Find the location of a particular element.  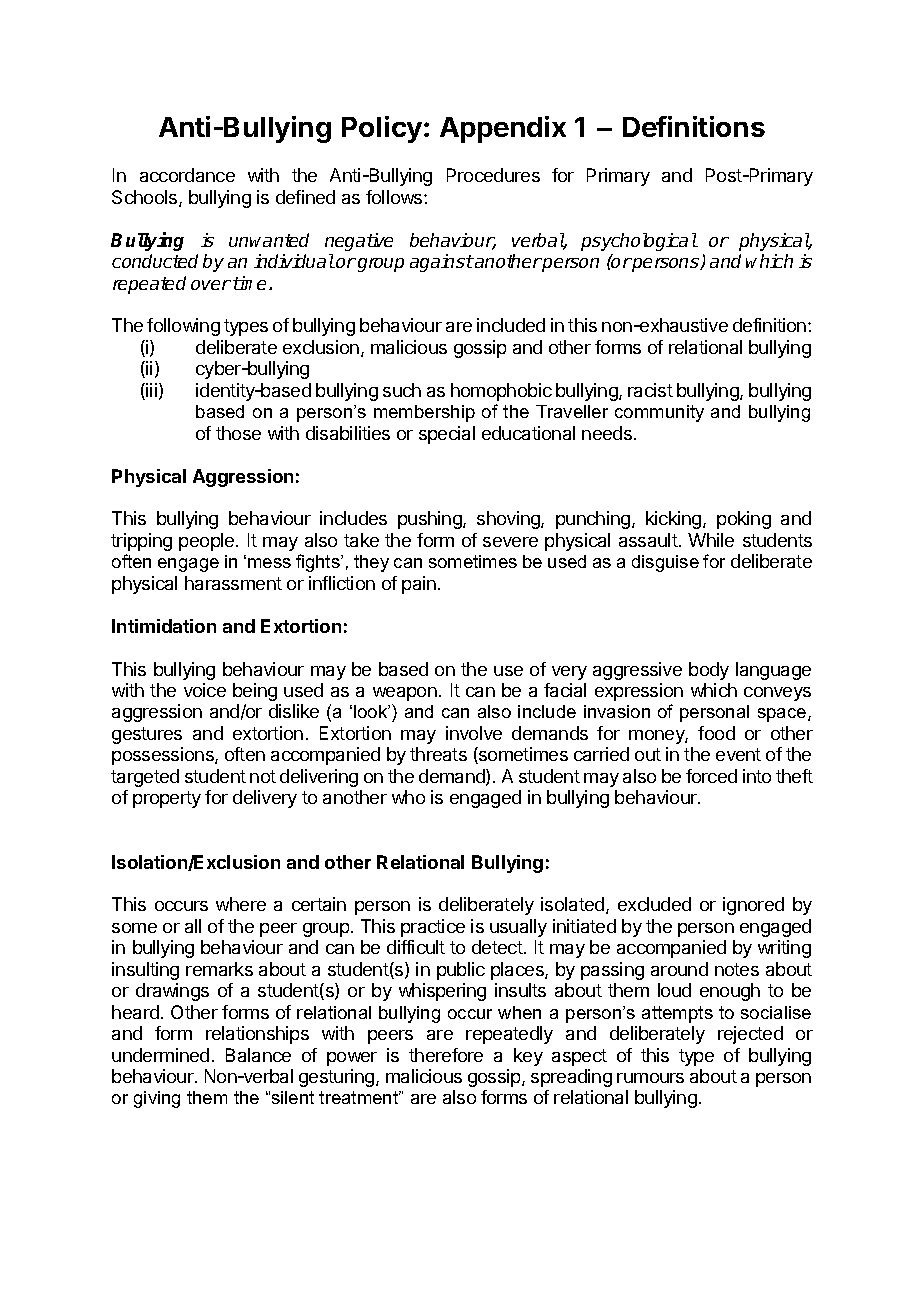

poking is located at coordinates (744, 520).
